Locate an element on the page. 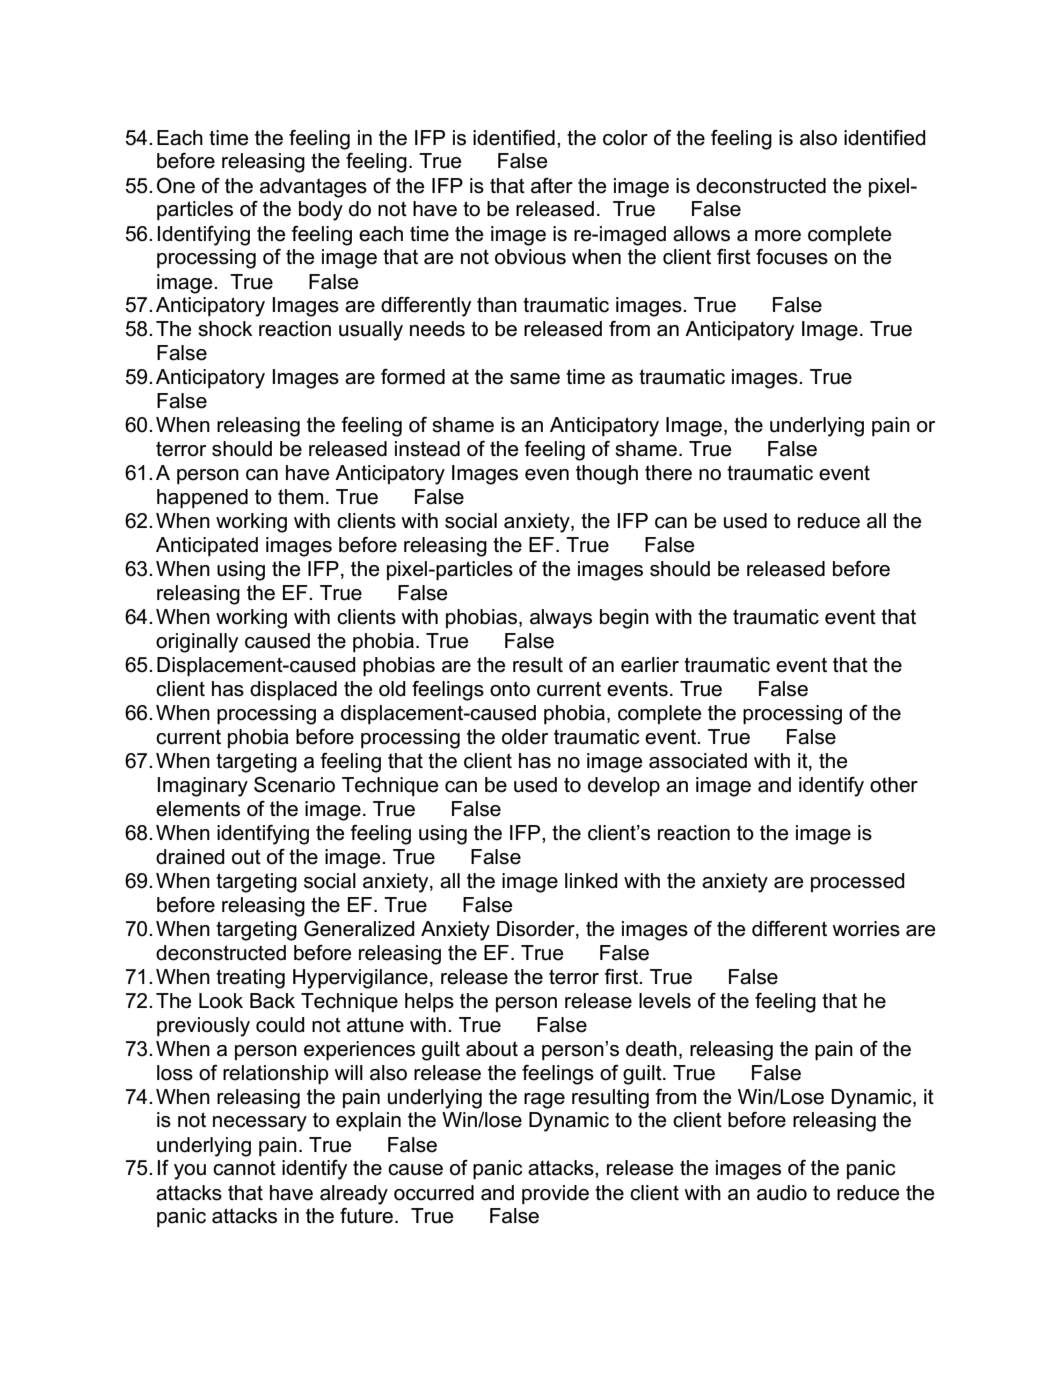  Disorder is located at coordinates (537, 929).
